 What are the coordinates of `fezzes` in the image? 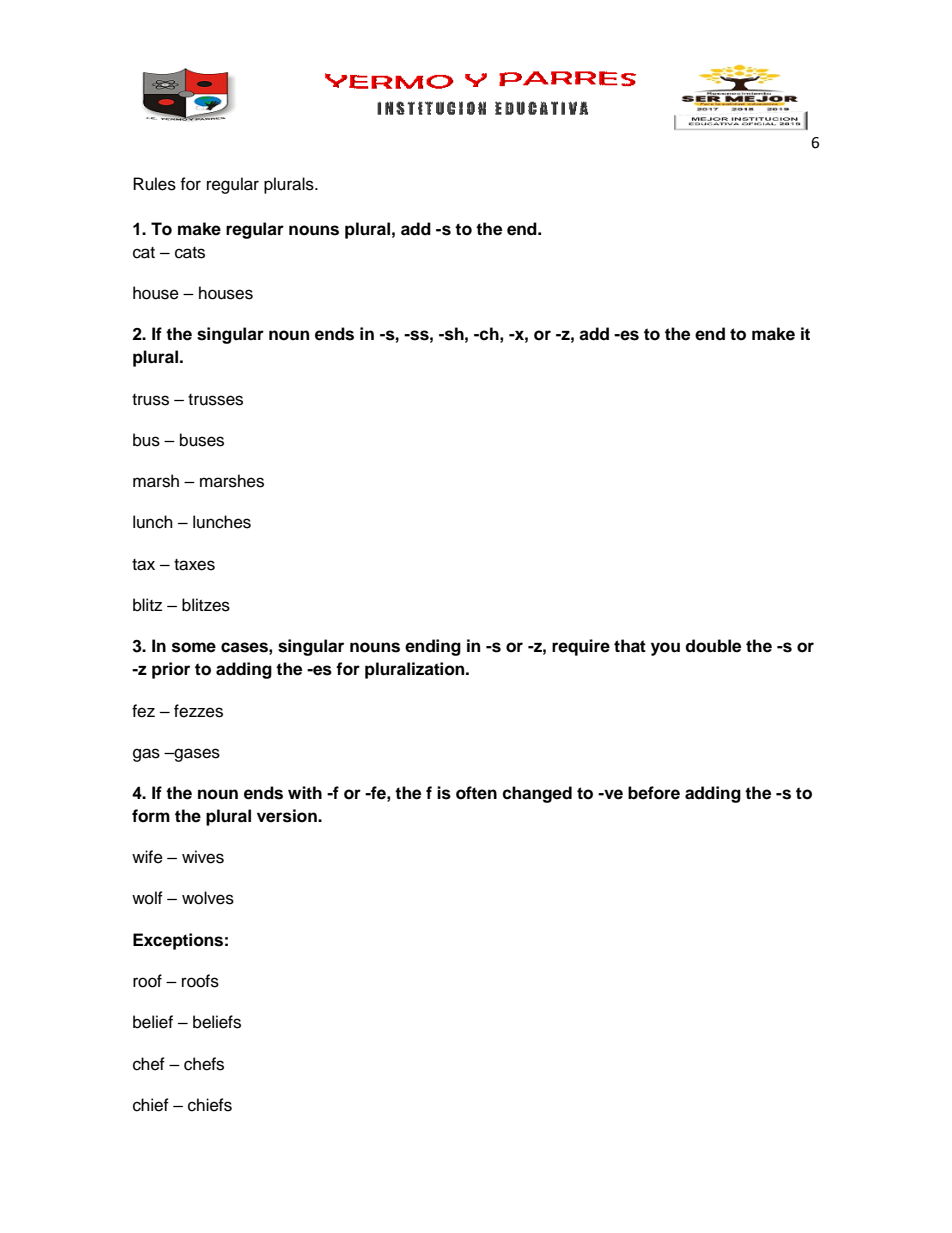 It's located at (198, 711).
